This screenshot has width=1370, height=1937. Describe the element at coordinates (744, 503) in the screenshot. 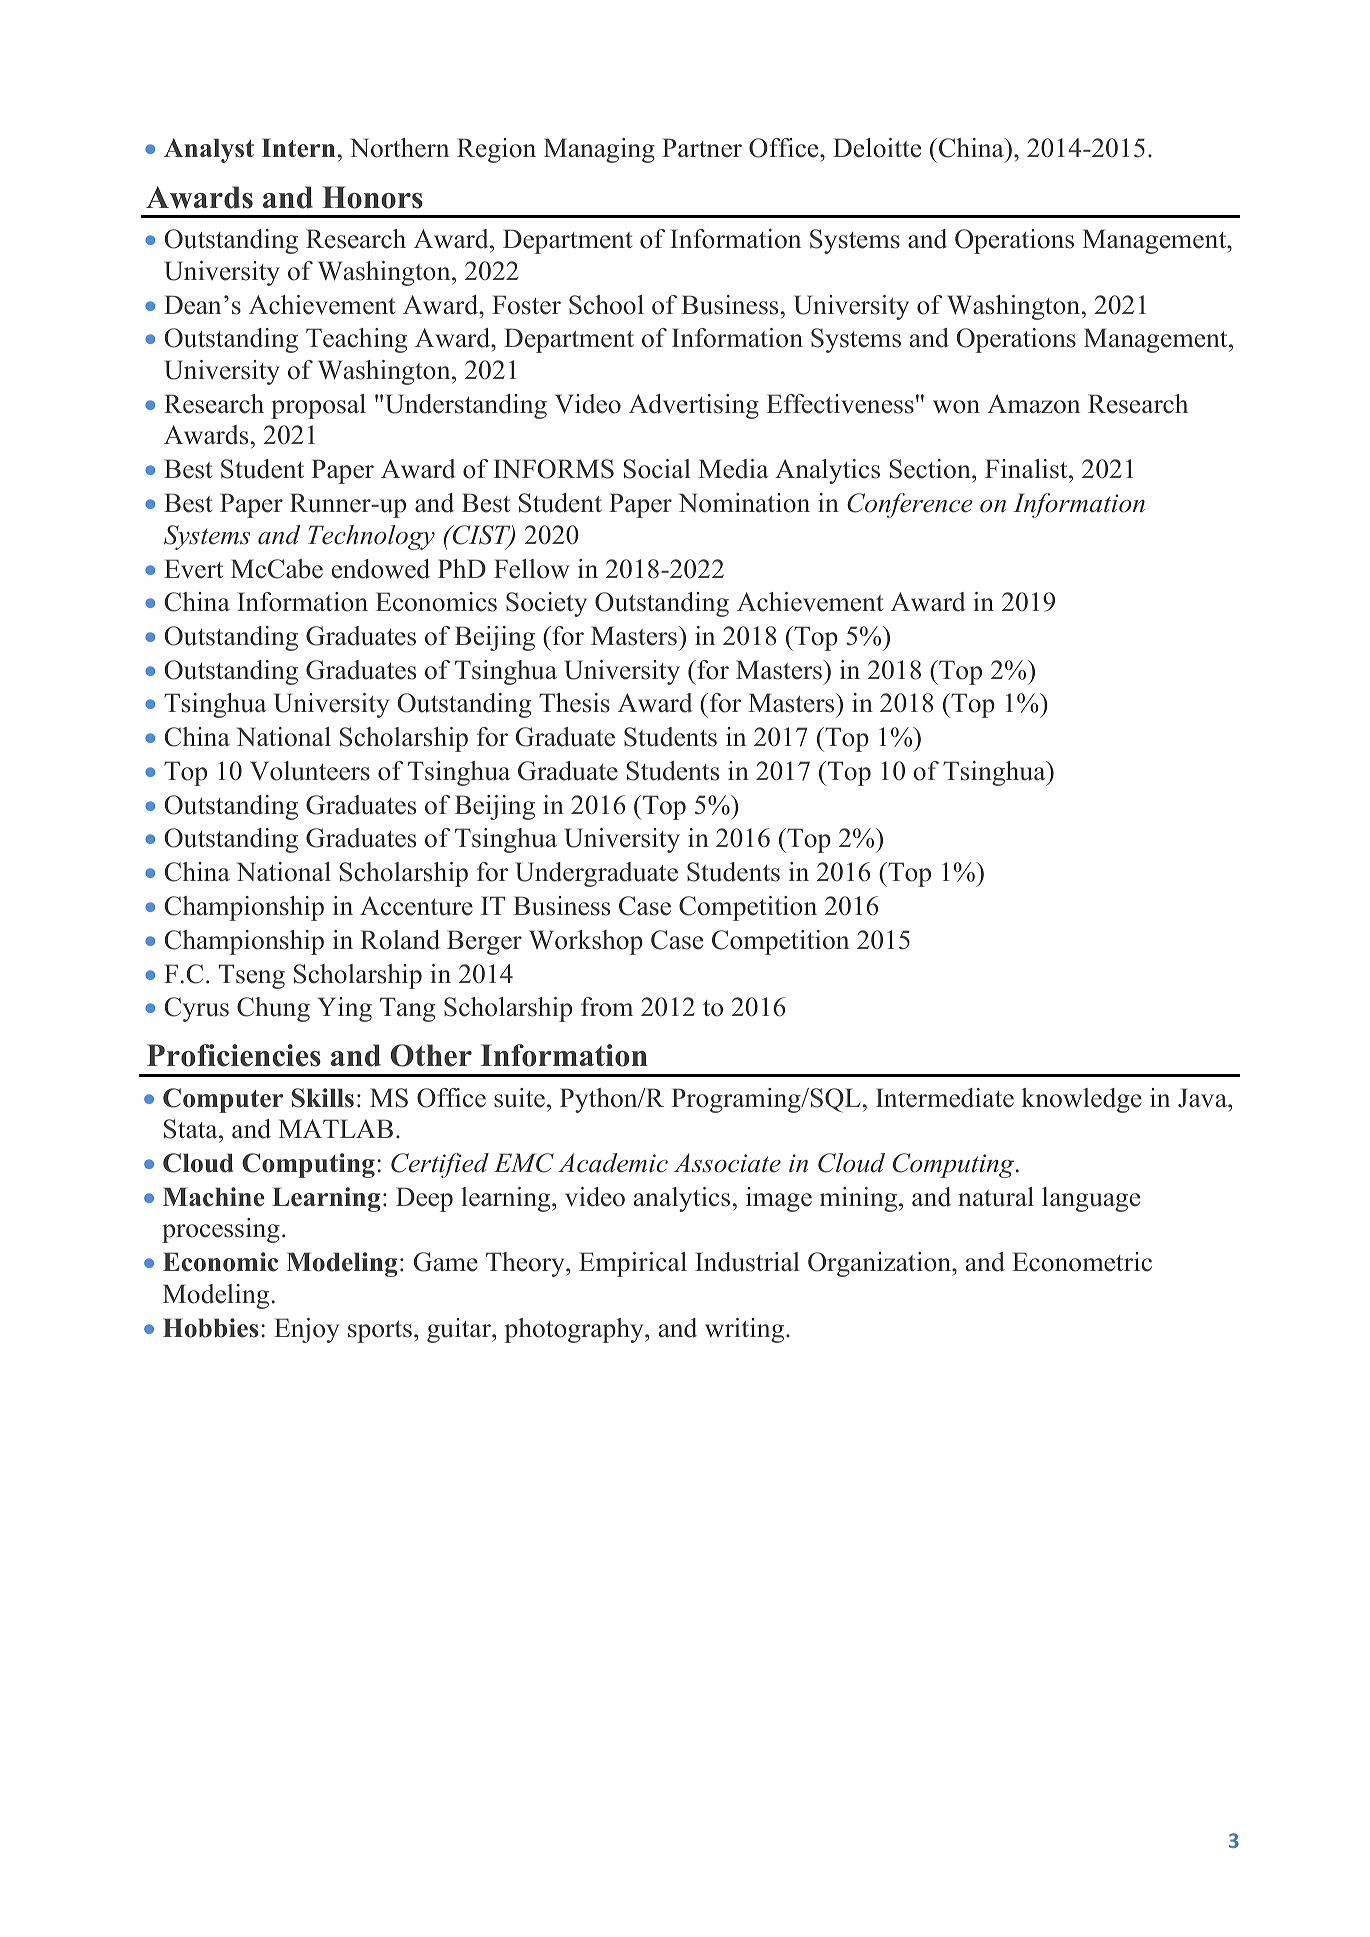

I see `Nomination` at that location.
